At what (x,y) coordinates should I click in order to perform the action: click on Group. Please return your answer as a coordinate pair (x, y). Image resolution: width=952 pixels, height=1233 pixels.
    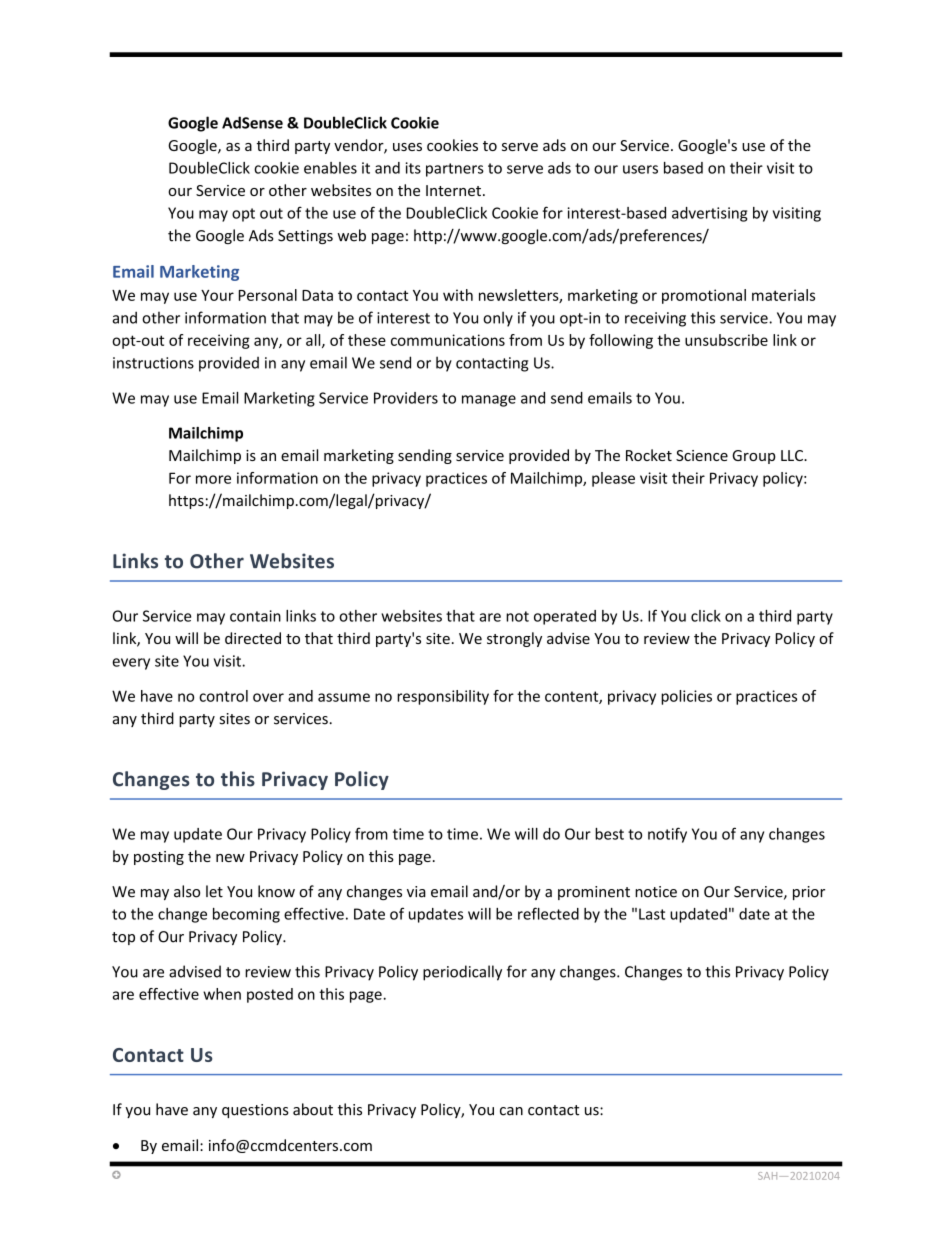
    Looking at the image, I should click on (754, 457).
